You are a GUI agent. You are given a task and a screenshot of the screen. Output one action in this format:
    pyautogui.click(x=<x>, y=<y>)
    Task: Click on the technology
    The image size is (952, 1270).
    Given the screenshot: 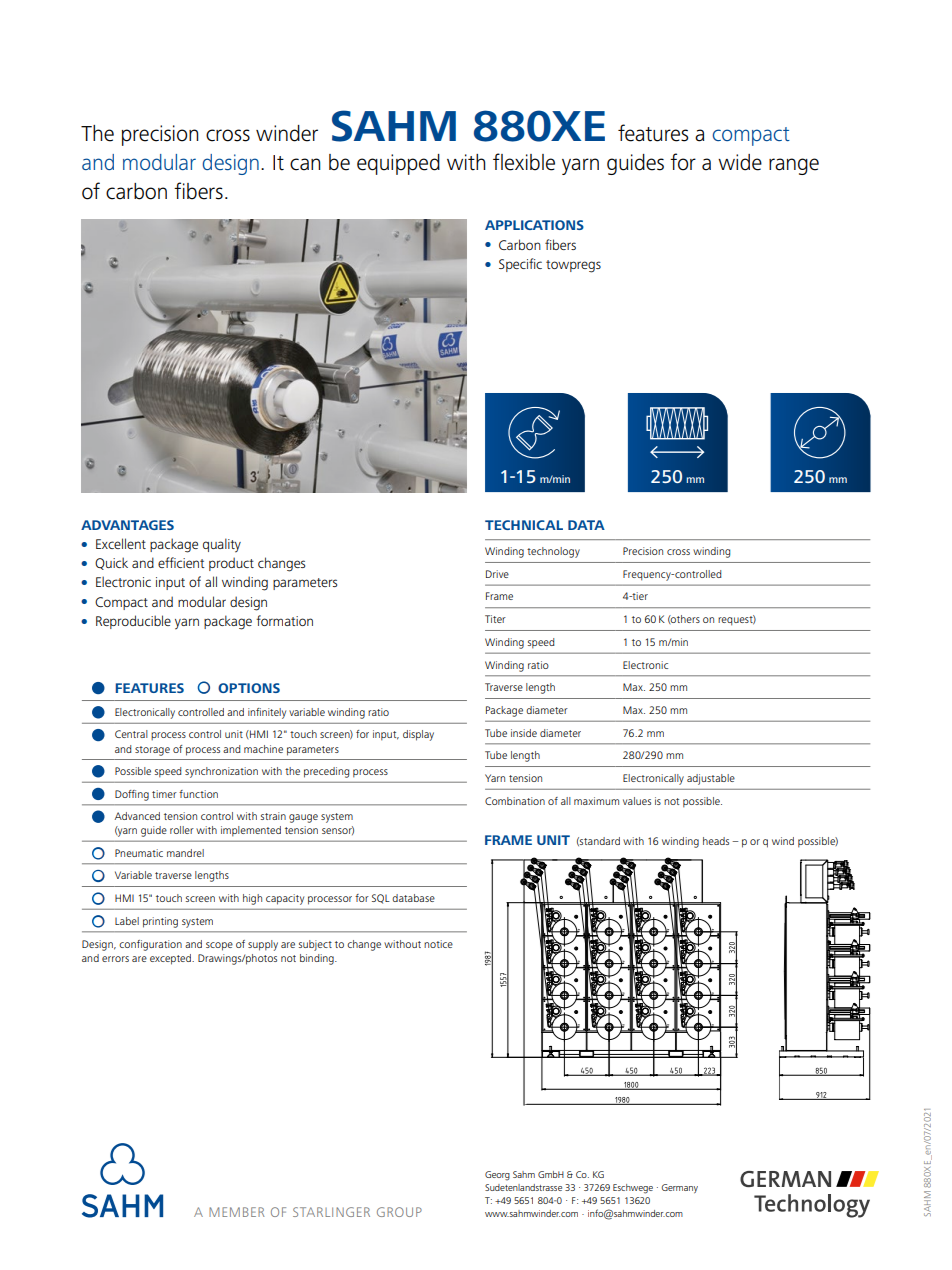 What is the action you would take?
    pyautogui.click(x=553, y=552)
